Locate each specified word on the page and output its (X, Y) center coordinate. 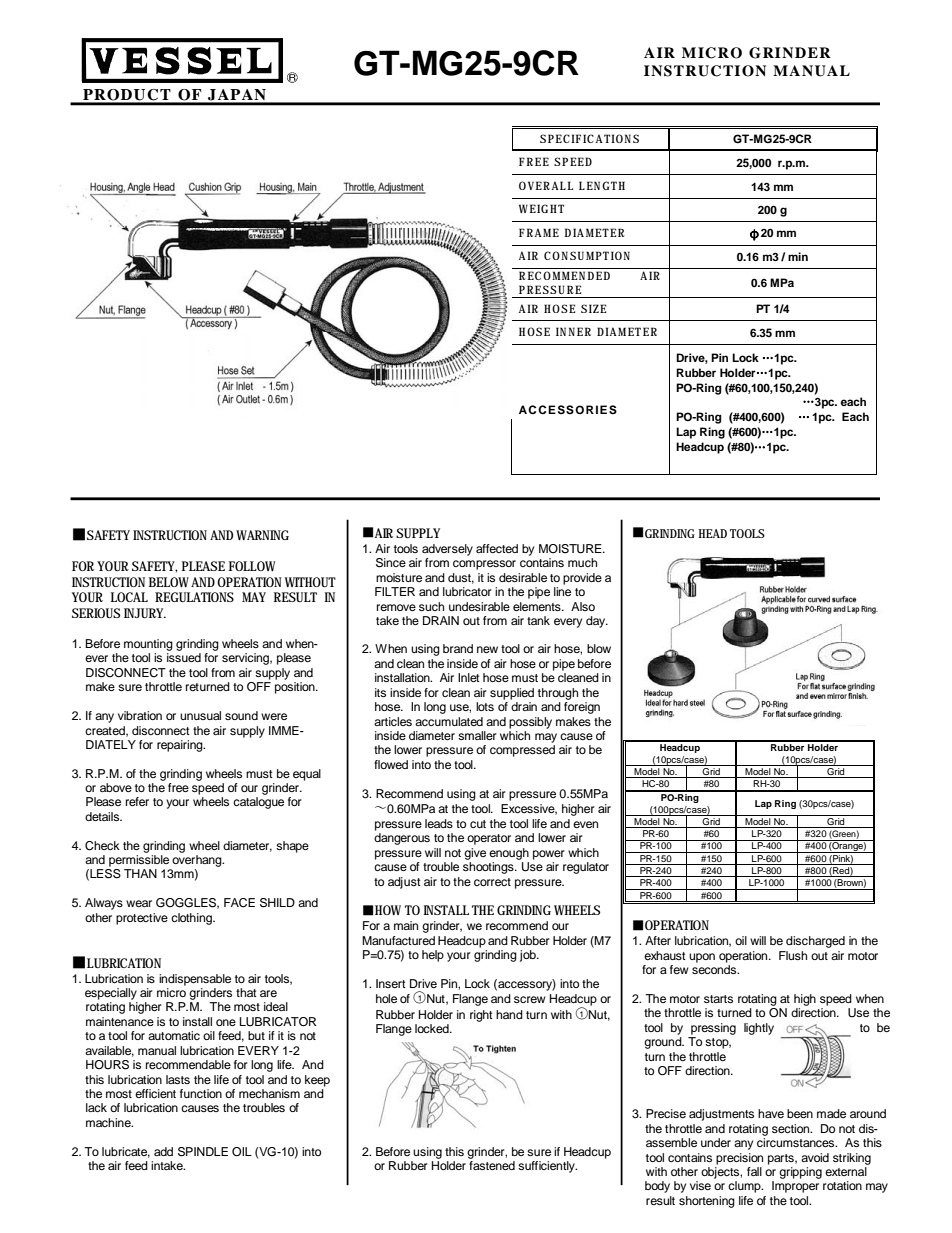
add (163, 1151)
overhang (198, 861)
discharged (815, 942)
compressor (484, 565)
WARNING (262, 535)
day (597, 622)
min (798, 256)
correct (492, 882)
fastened (492, 1164)
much (582, 562)
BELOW (170, 582)
